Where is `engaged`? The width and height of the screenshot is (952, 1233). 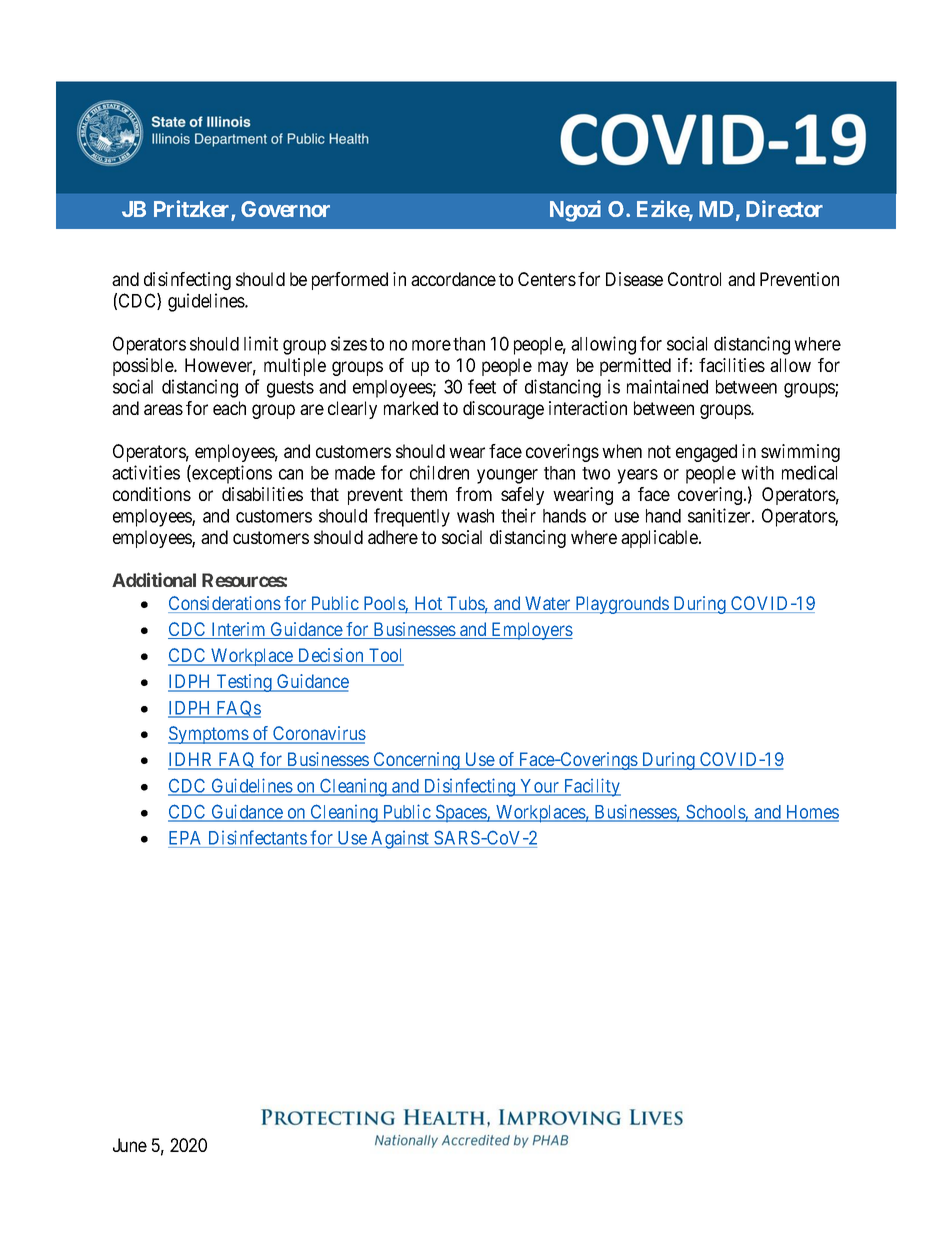
engaged is located at coordinates (706, 453).
